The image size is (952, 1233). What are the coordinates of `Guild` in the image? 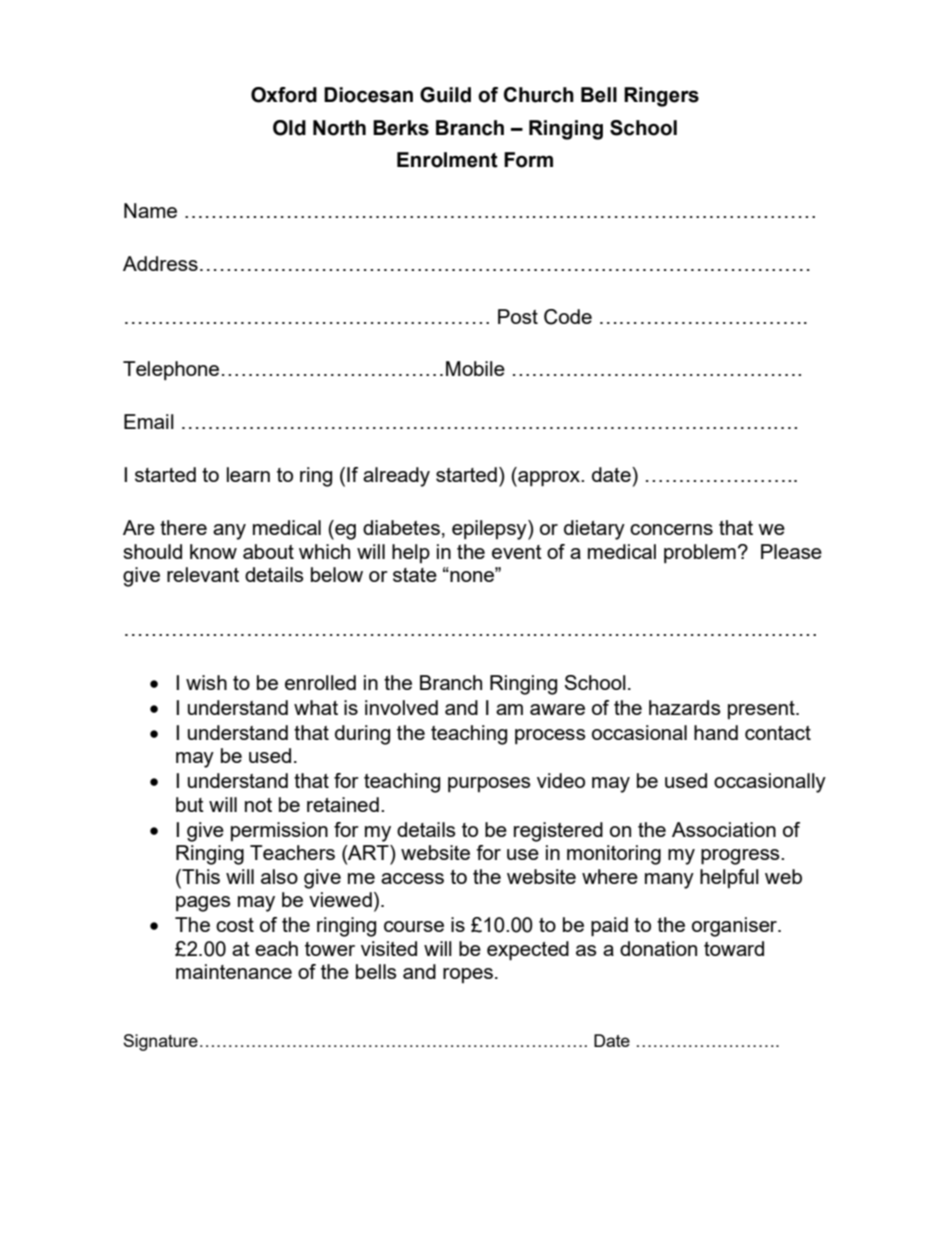 It's located at (445, 95).
